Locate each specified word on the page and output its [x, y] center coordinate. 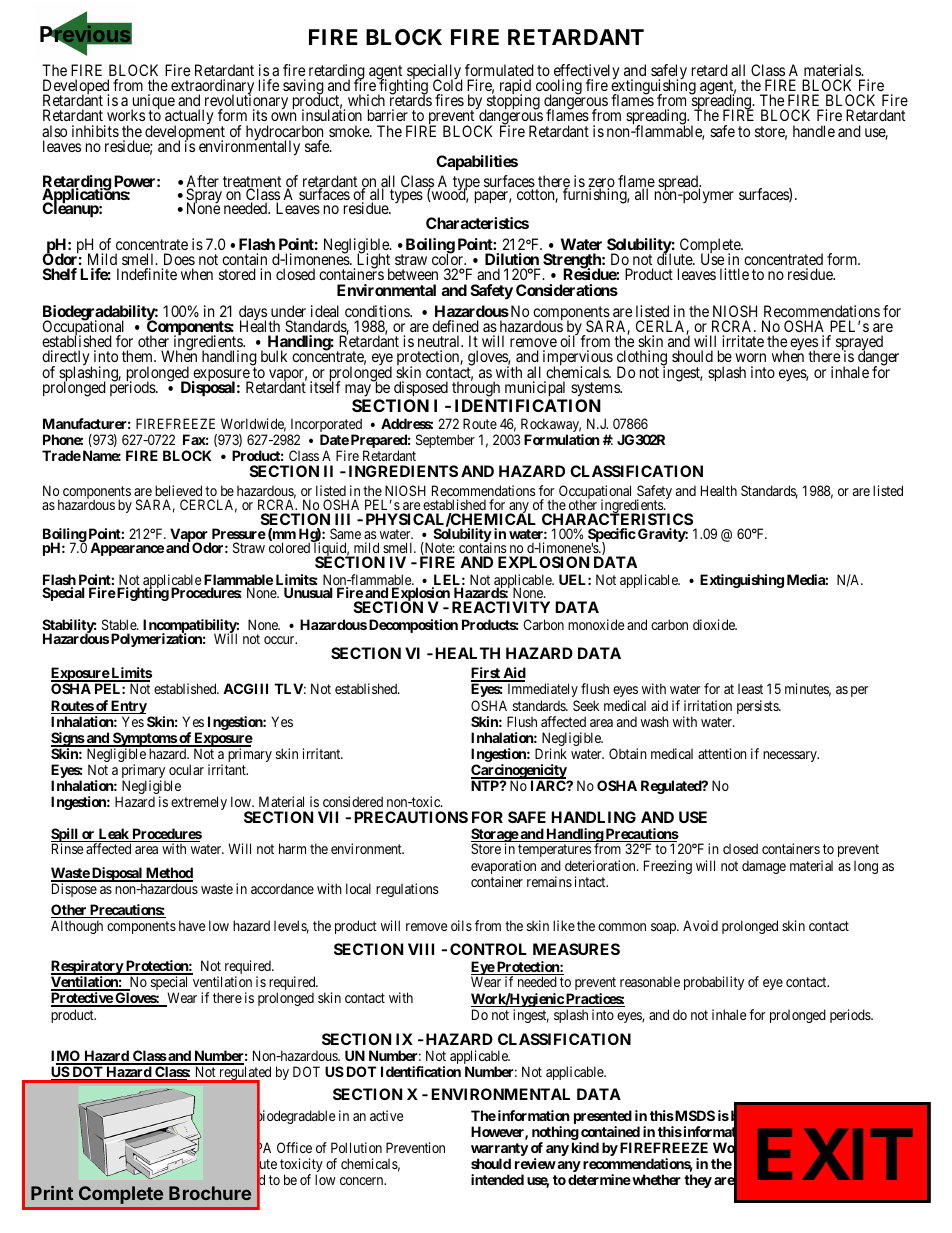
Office [294, 1147]
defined [455, 326]
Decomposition [413, 626]
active [386, 1115]
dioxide [715, 624]
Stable [120, 624]
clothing [642, 359]
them [138, 356]
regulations [407, 890]
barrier [388, 115]
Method [168, 874]
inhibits [95, 131]
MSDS [694, 1115]
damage [764, 867]
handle [814, 131]
